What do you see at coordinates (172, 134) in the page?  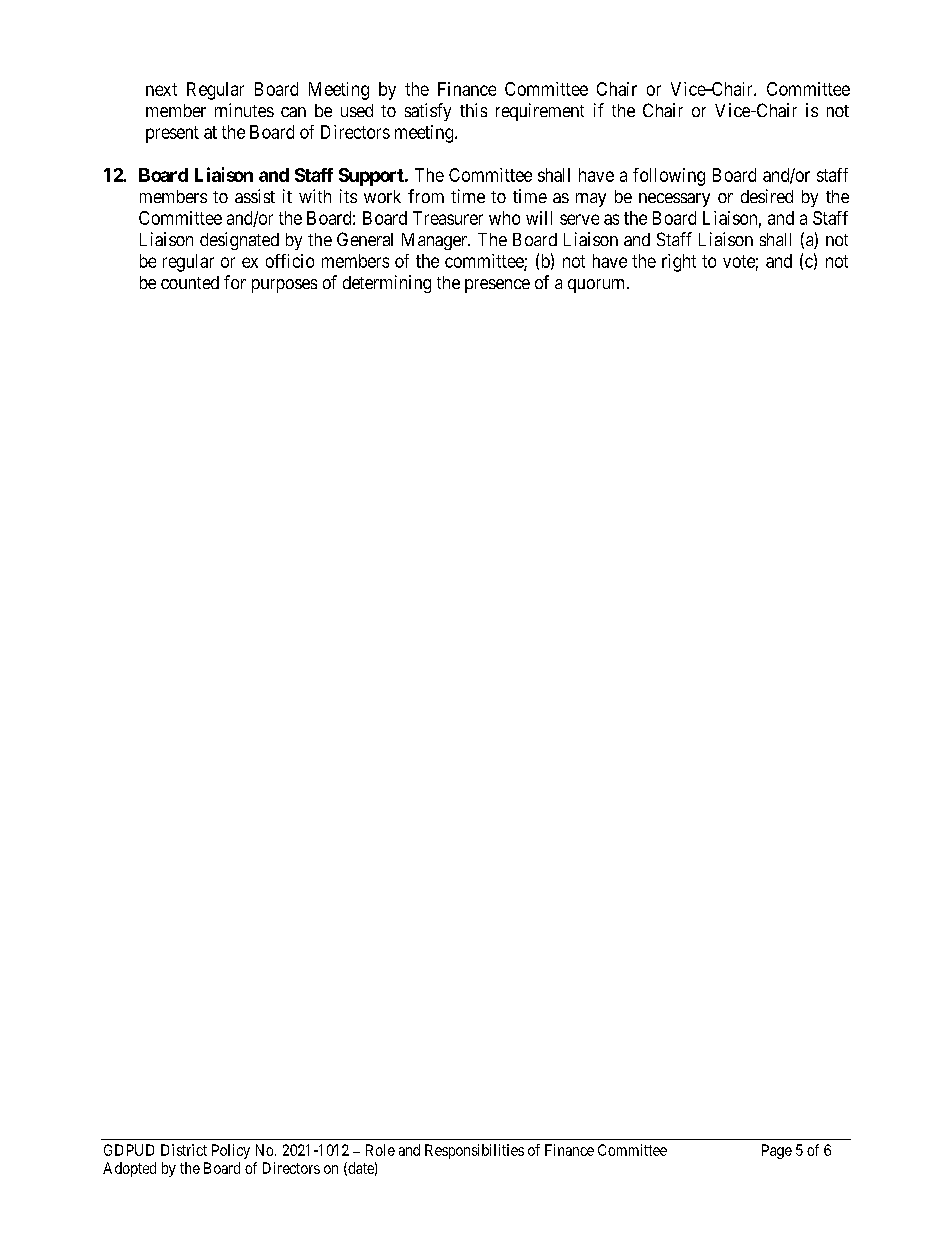 I see `present` at bounding box center [172, 134].
